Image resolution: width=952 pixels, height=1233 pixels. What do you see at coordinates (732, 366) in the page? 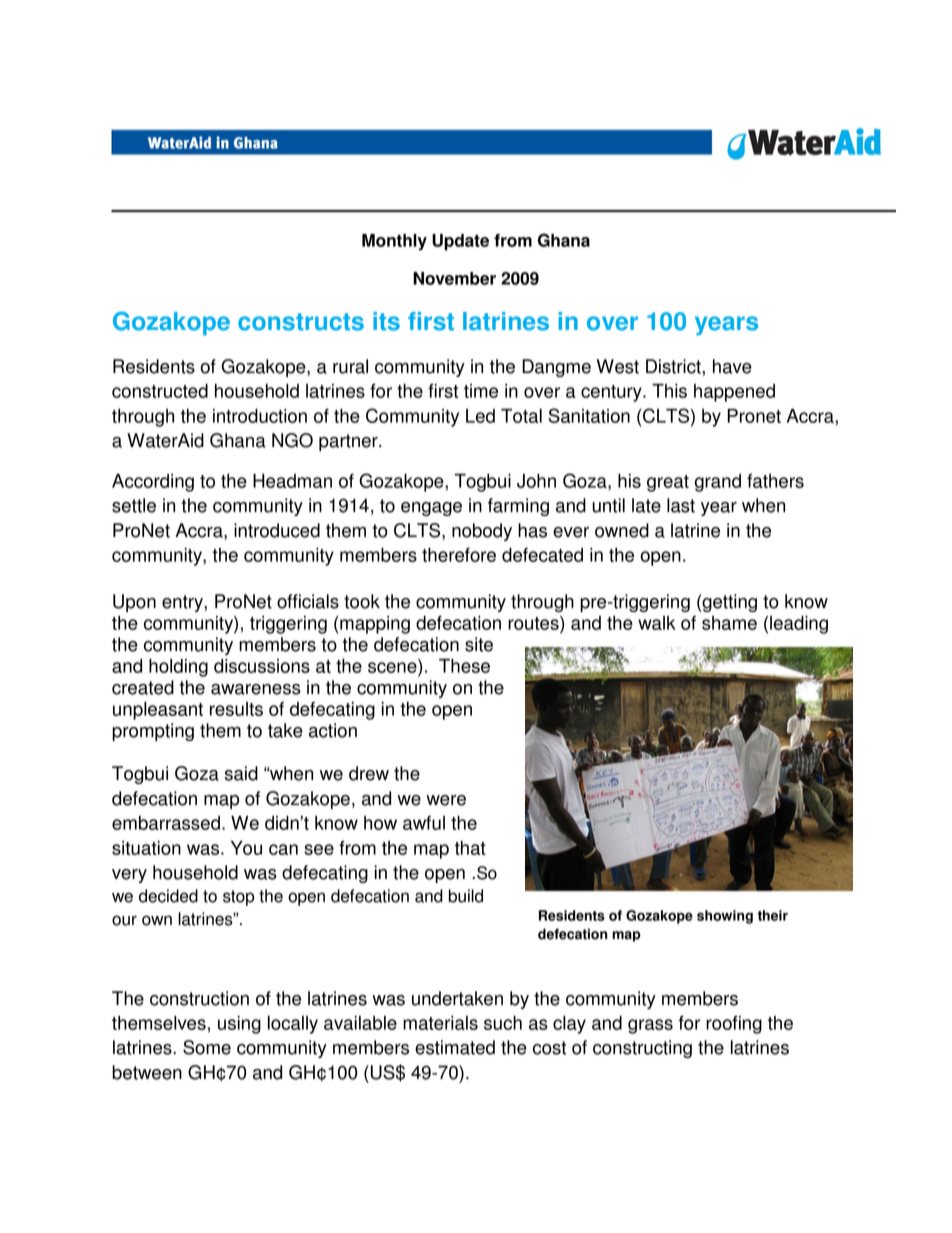
I see `have` at bounding box center [732, 366].
